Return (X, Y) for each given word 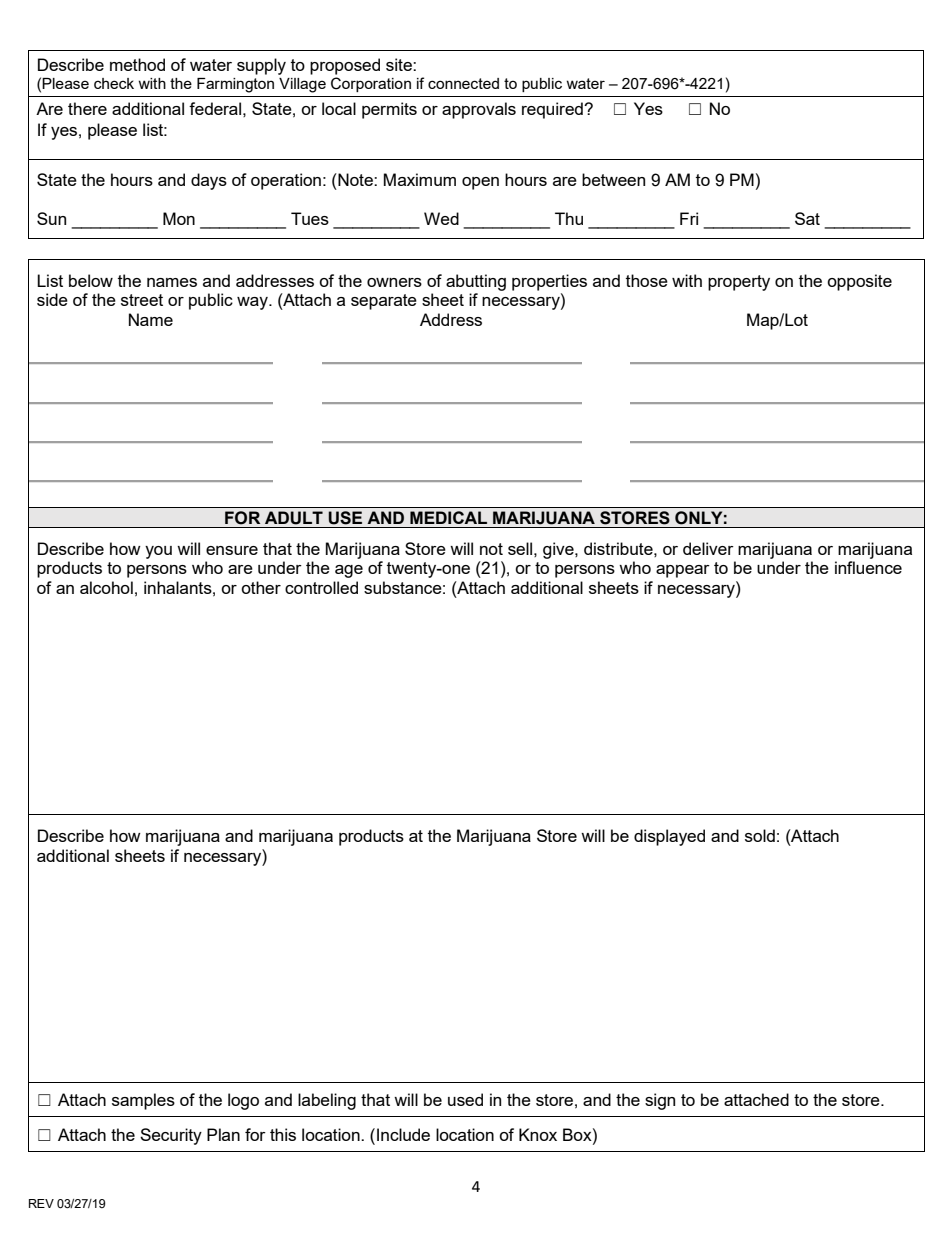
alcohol (106, 587)
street (142, 300)
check (114, 83)
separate (384, 302)
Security (171, 1136)
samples (143, 1101)
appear (683, 571)
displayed (669, 837)
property (739, 283)
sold (760, 835)
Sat (807, 218)
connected (463, 83)
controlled (321, 587)
